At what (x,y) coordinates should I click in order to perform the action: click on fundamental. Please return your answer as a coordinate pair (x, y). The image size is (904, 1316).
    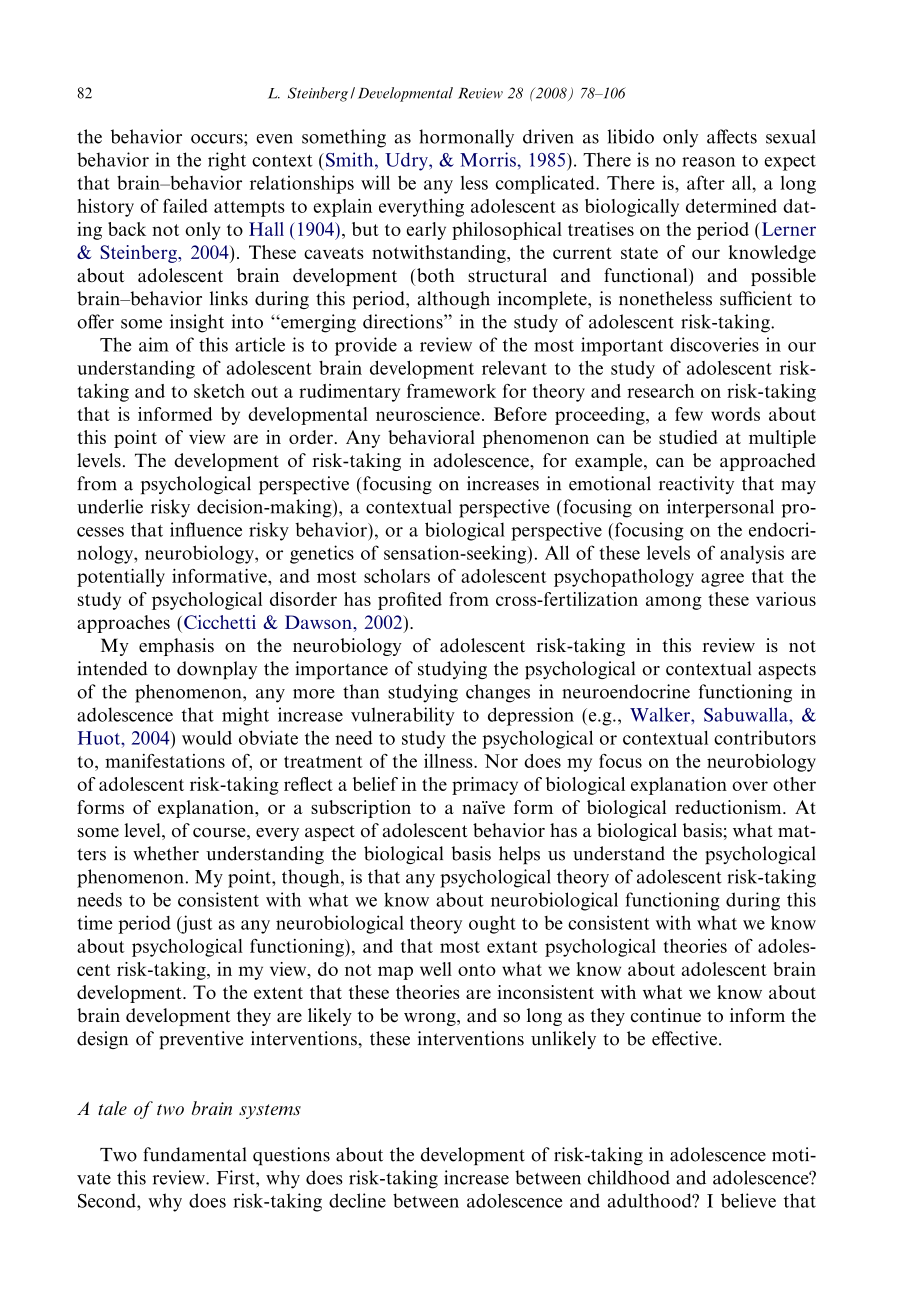
    Looking at the image, I should click on (194, 1154).
